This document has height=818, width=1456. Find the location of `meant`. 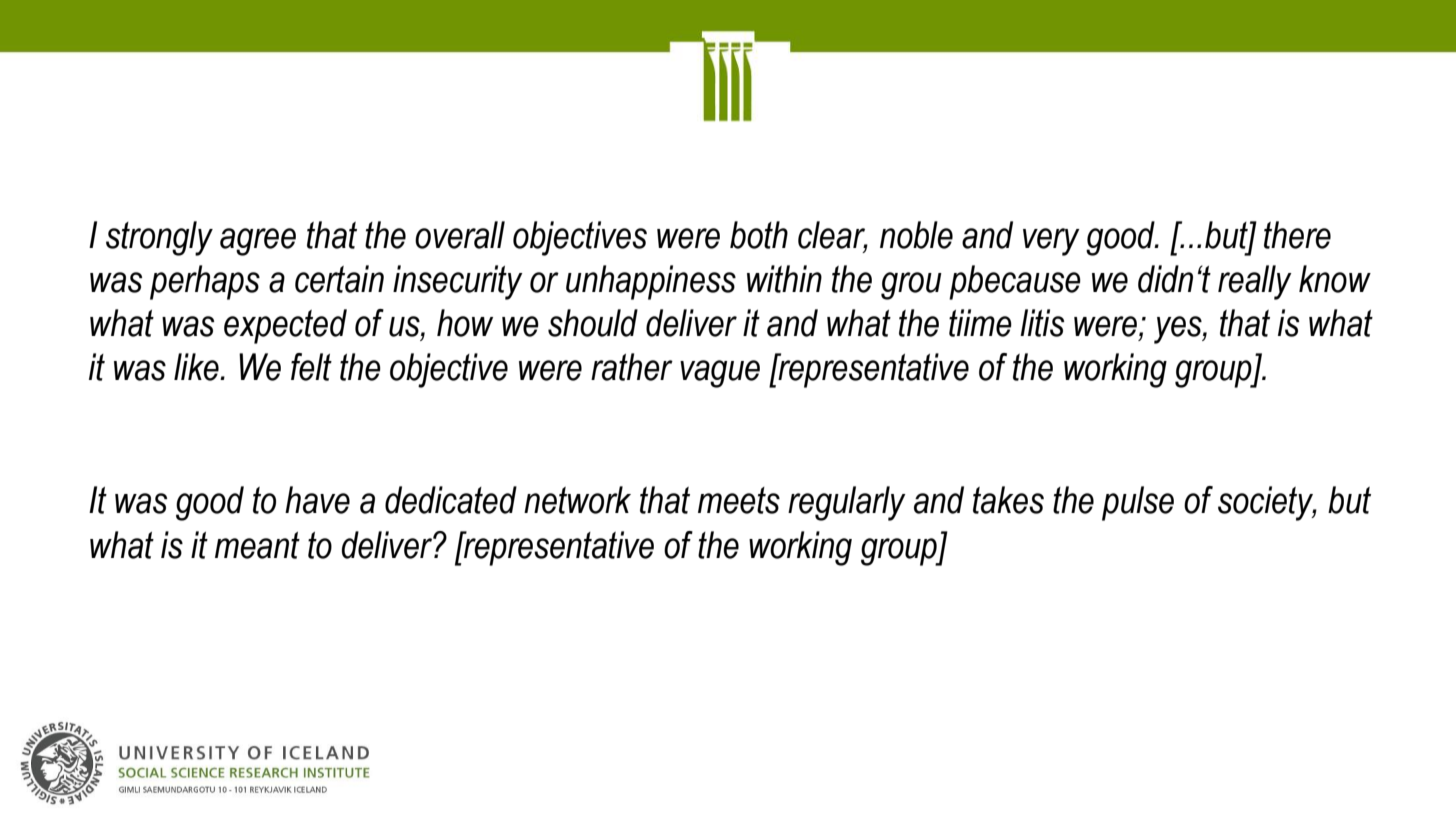

meant is located at coordinates (257, 545).
